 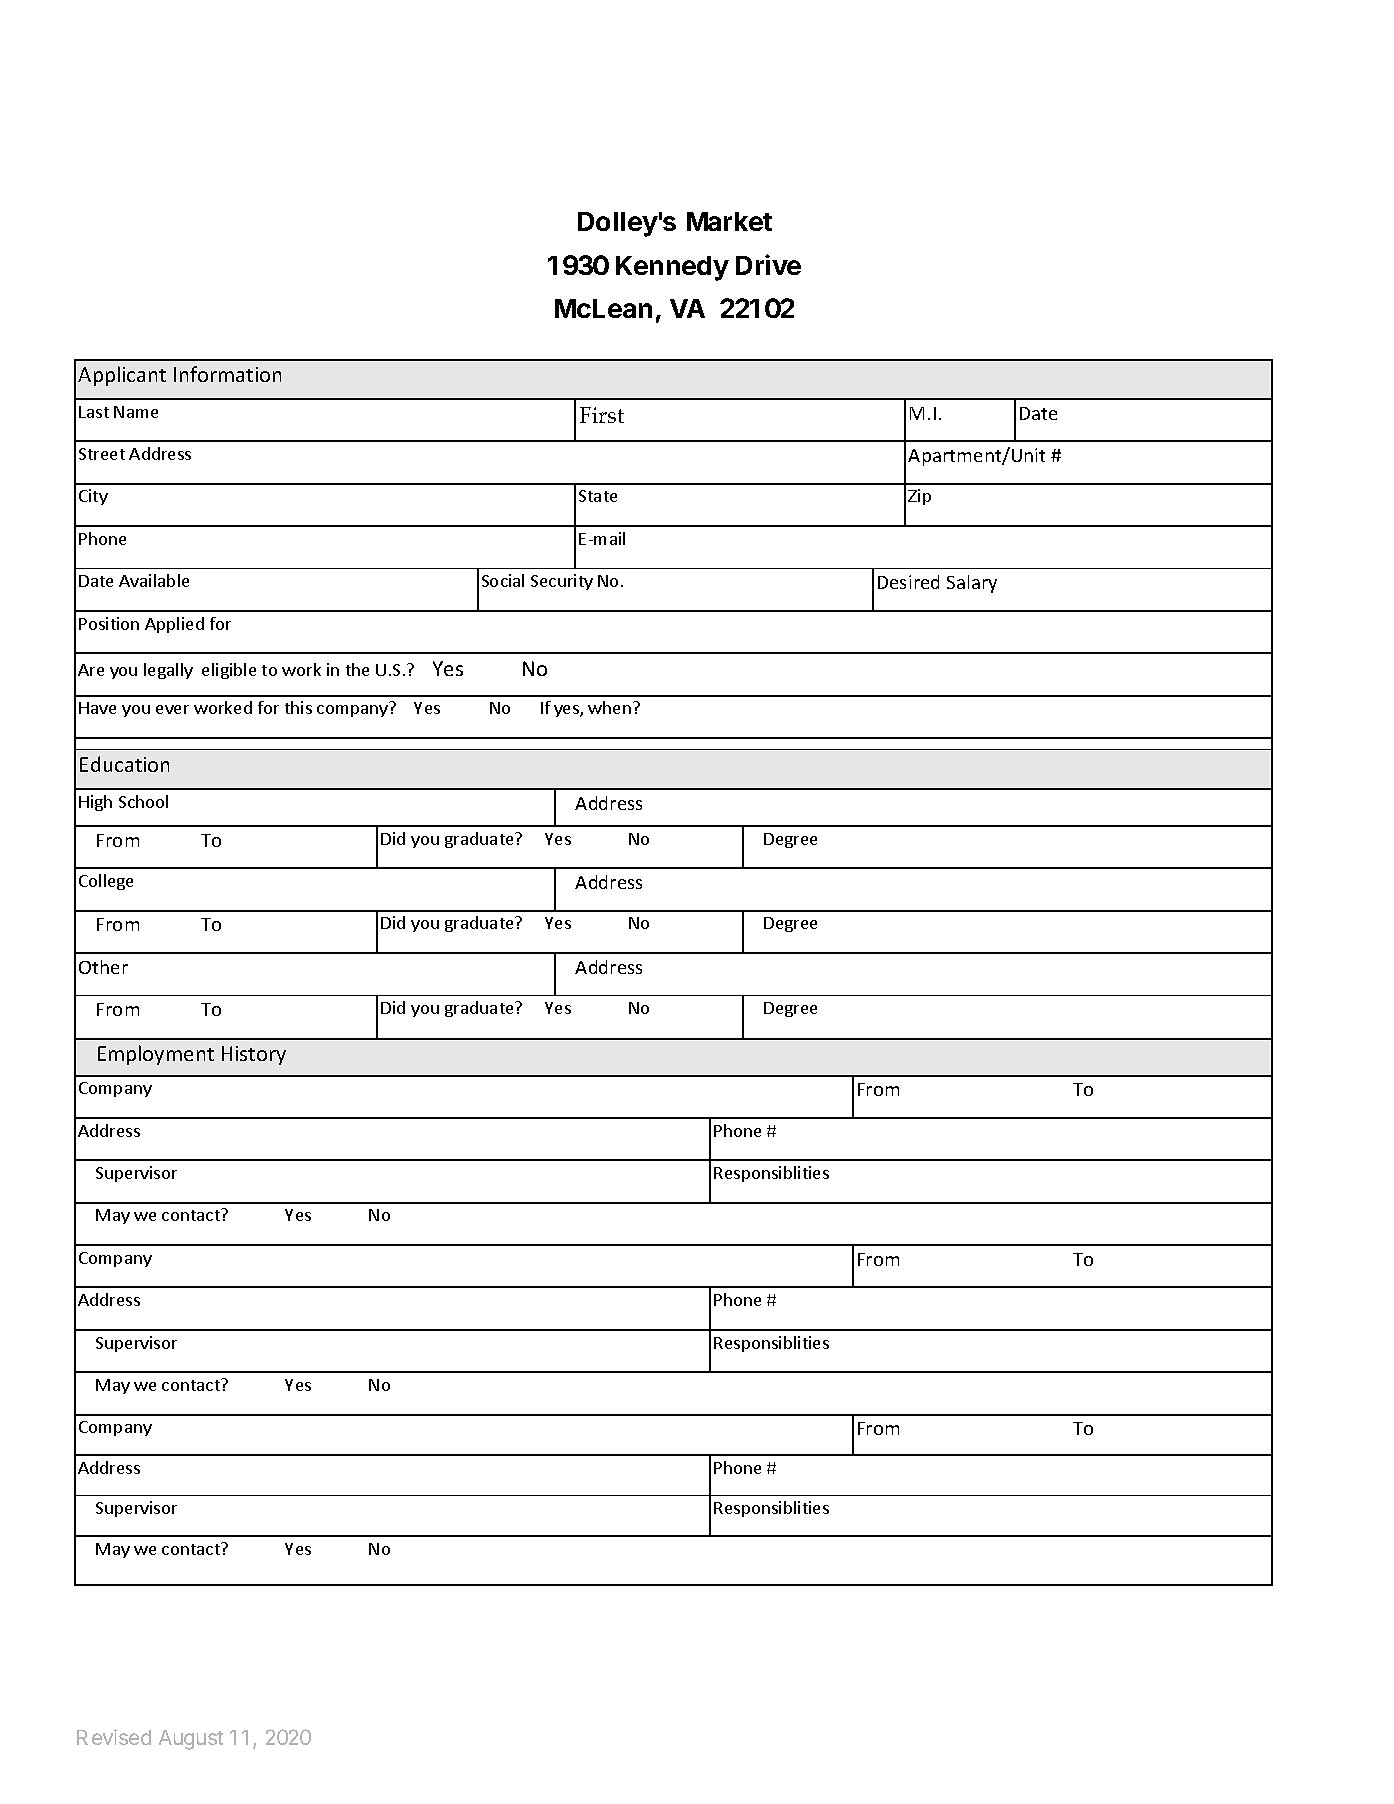 What do you see at coordinates (609, 707) in the page?
I see `when` at bounding box center [609, 707].
